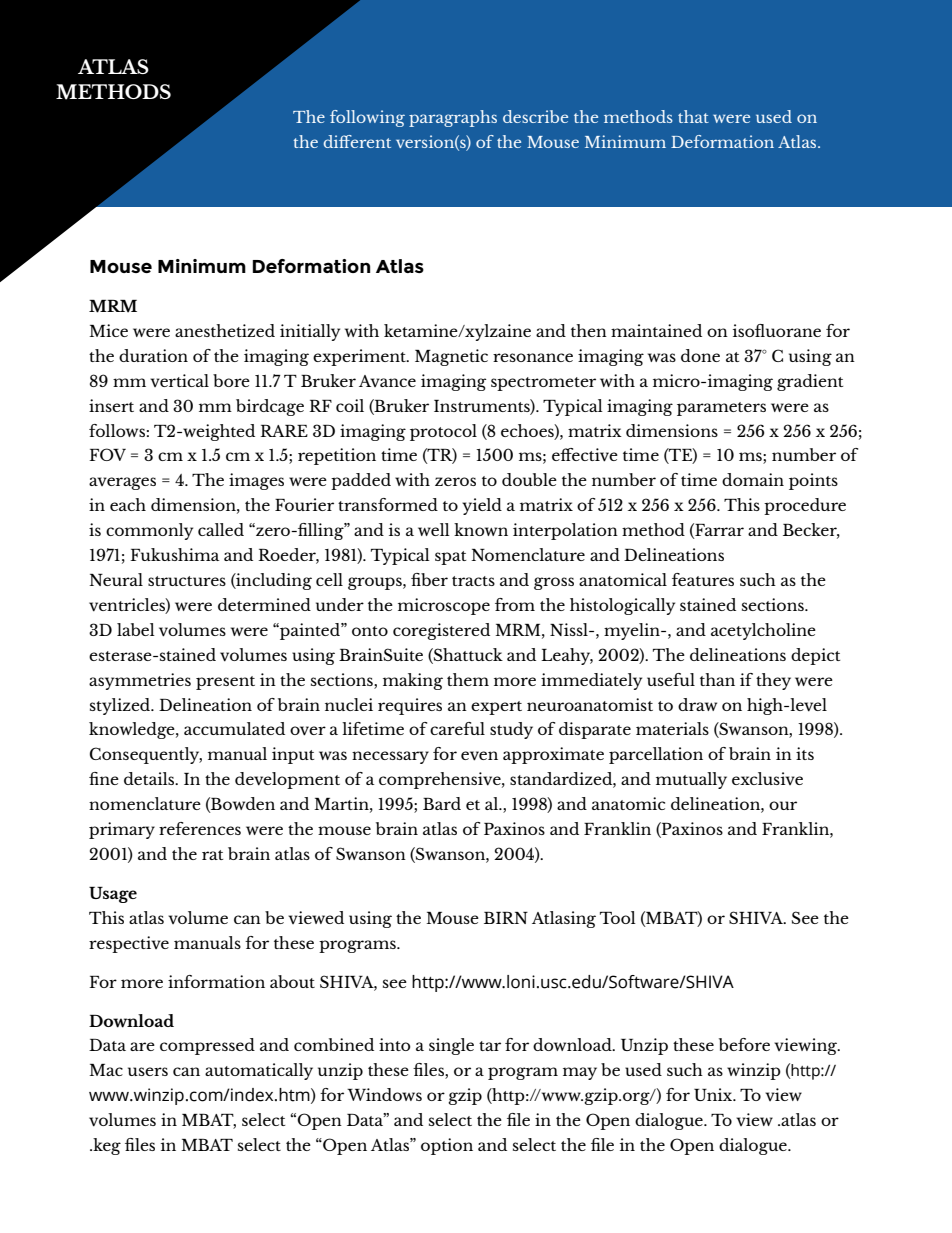 The image size is (952, 1233). Describe the element at coordinates (515, 604) in the screenshot. I see `from` at that location.
